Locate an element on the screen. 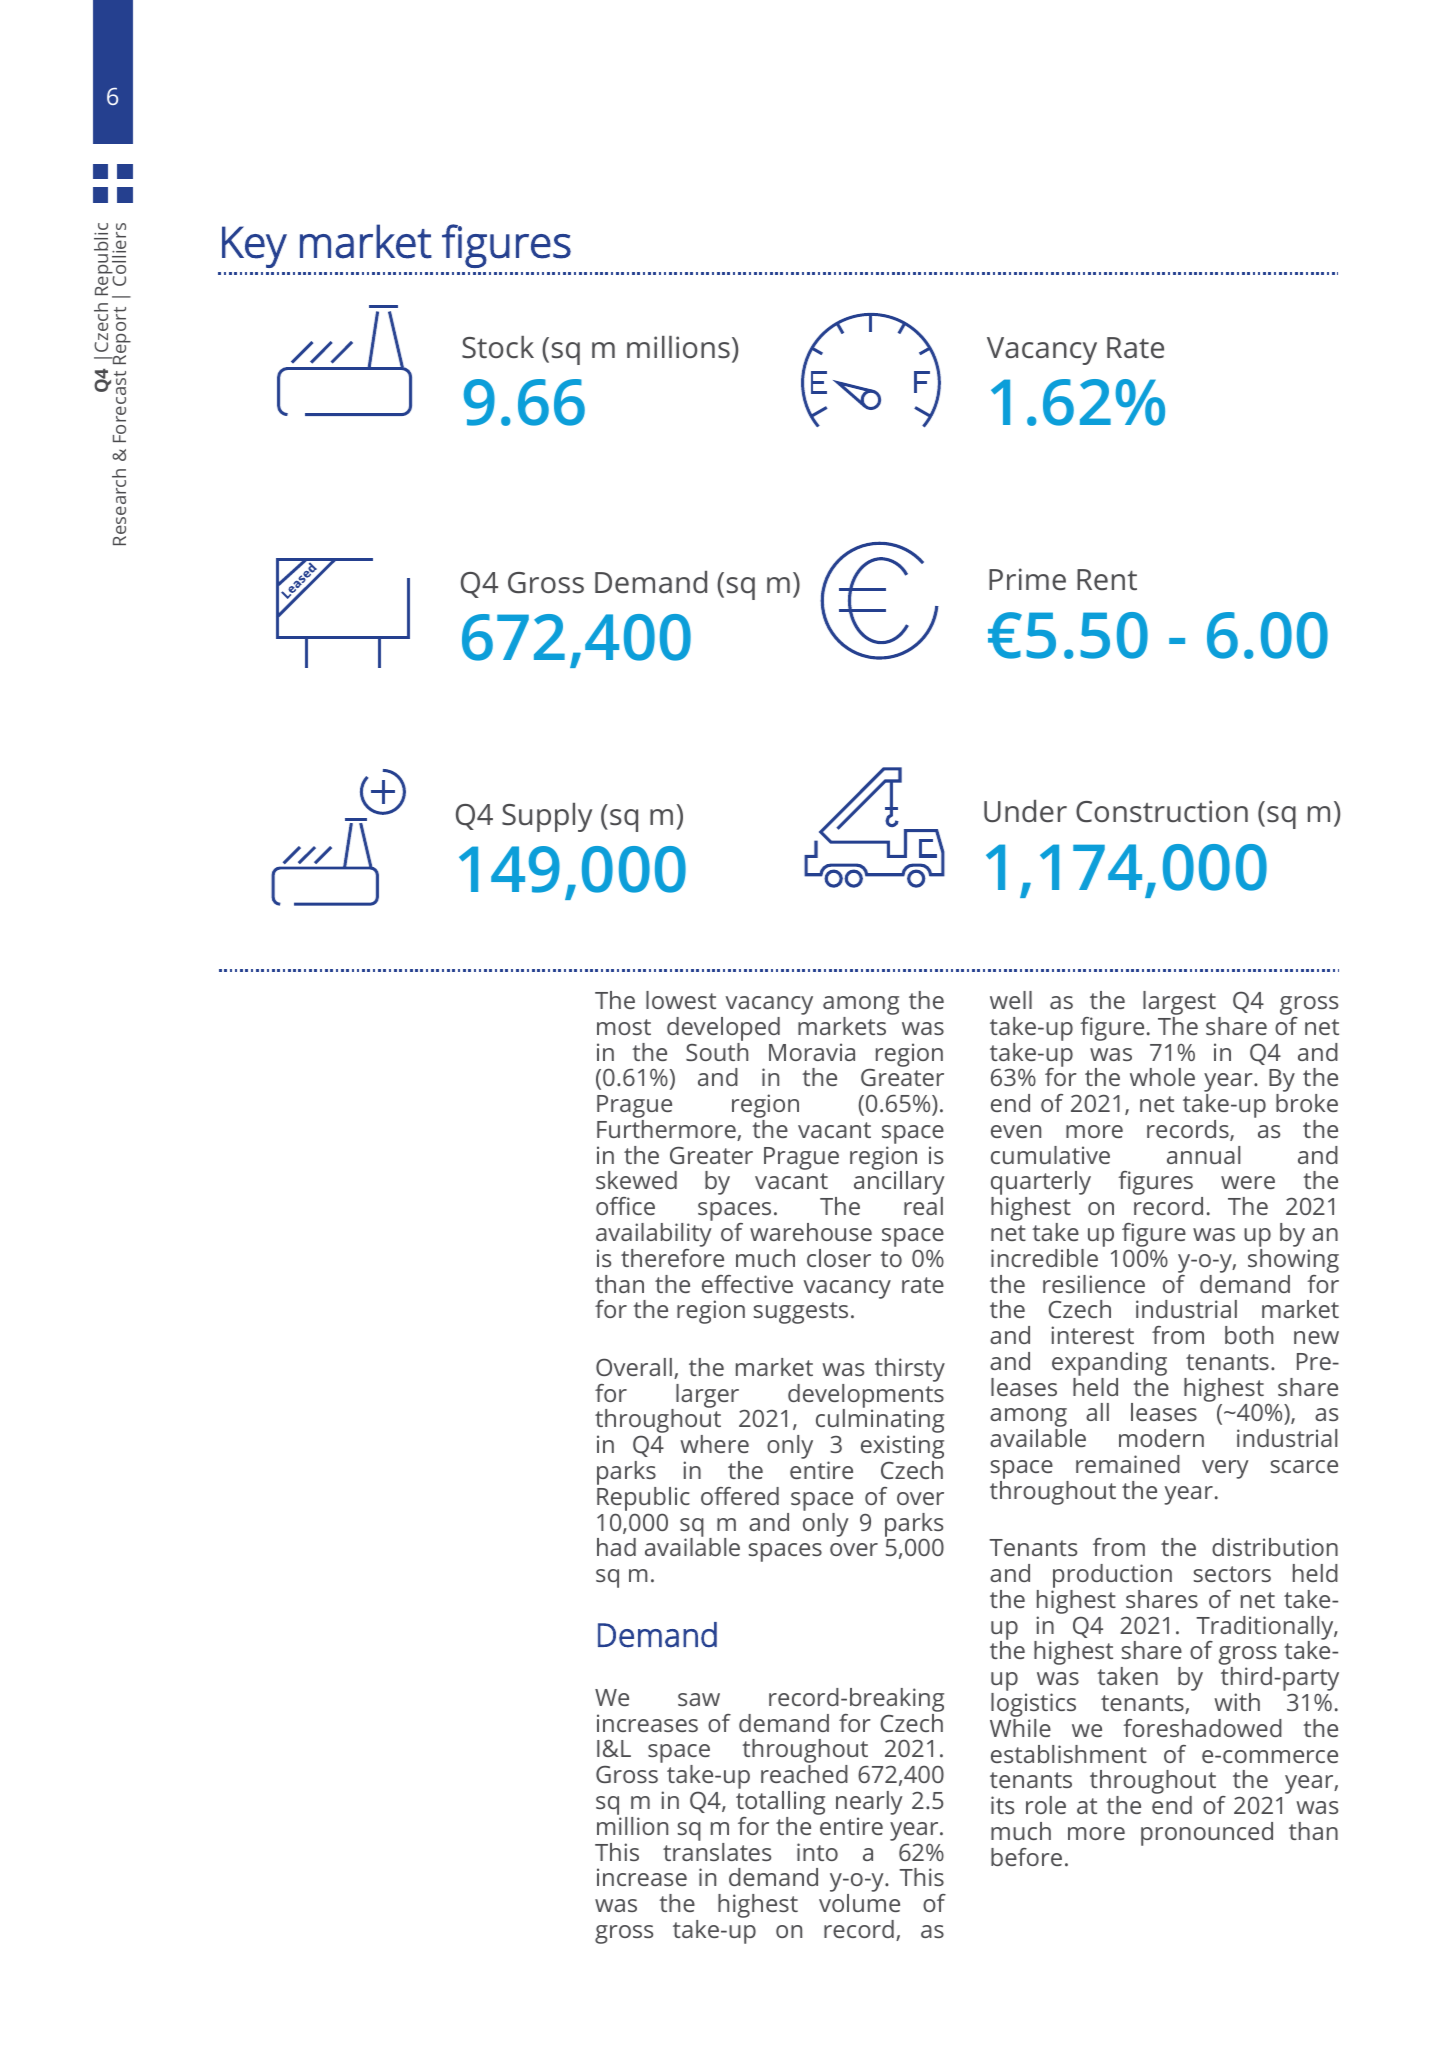  largest is located at coordinates (1179, 1004).
